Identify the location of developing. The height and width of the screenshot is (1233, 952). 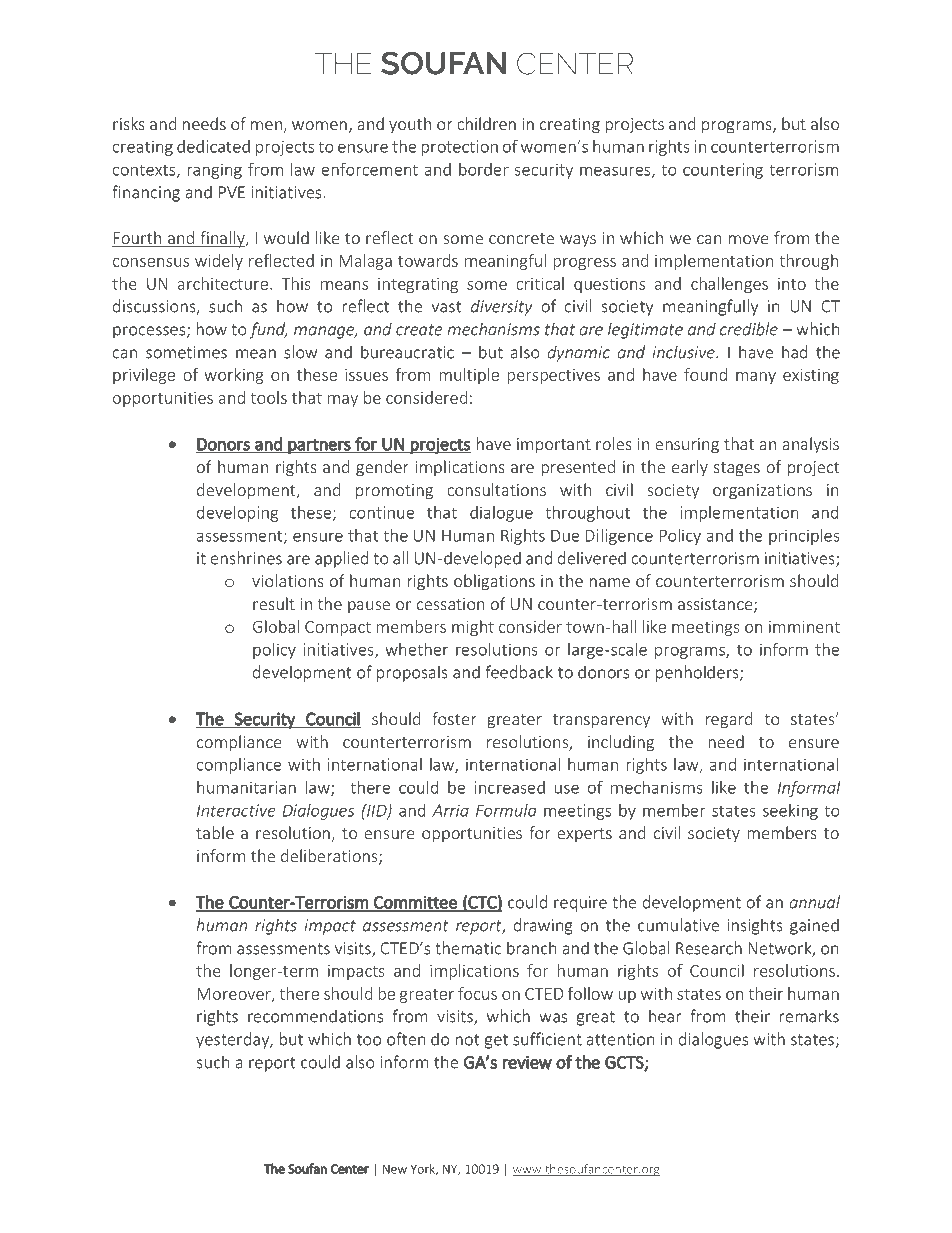
(237, 514).
